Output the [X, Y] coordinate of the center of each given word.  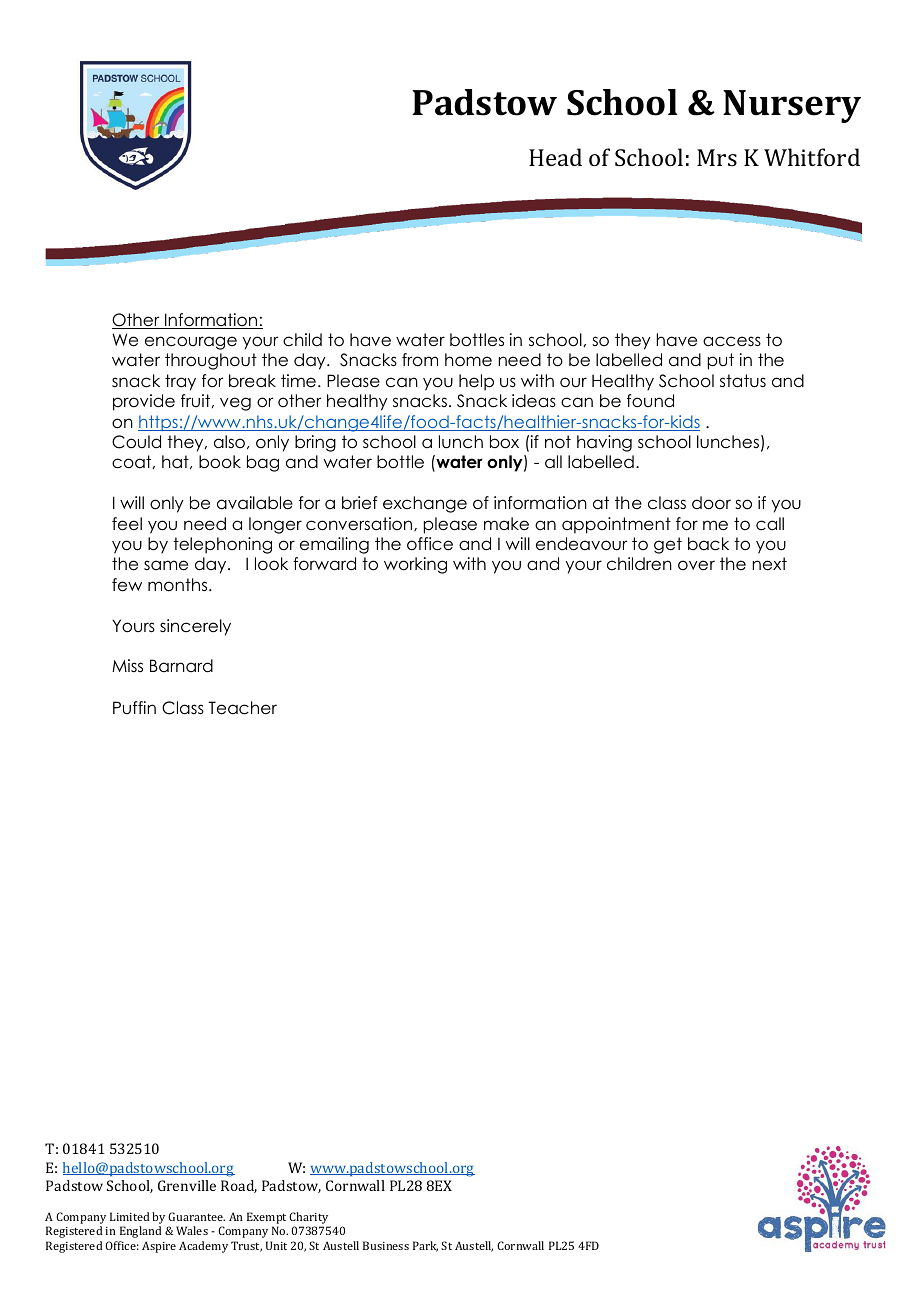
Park [425, 1246]
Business [386, 1245]
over [696, 565]
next [769, 564]
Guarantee [196, 1216]
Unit [276, 1245]
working [415, 565]
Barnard [181, 666]
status [743, 381]
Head [555, 157]
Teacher [242, 708]
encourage [191, 343]
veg [235, 404]
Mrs [717, 157]
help [476, 382]
